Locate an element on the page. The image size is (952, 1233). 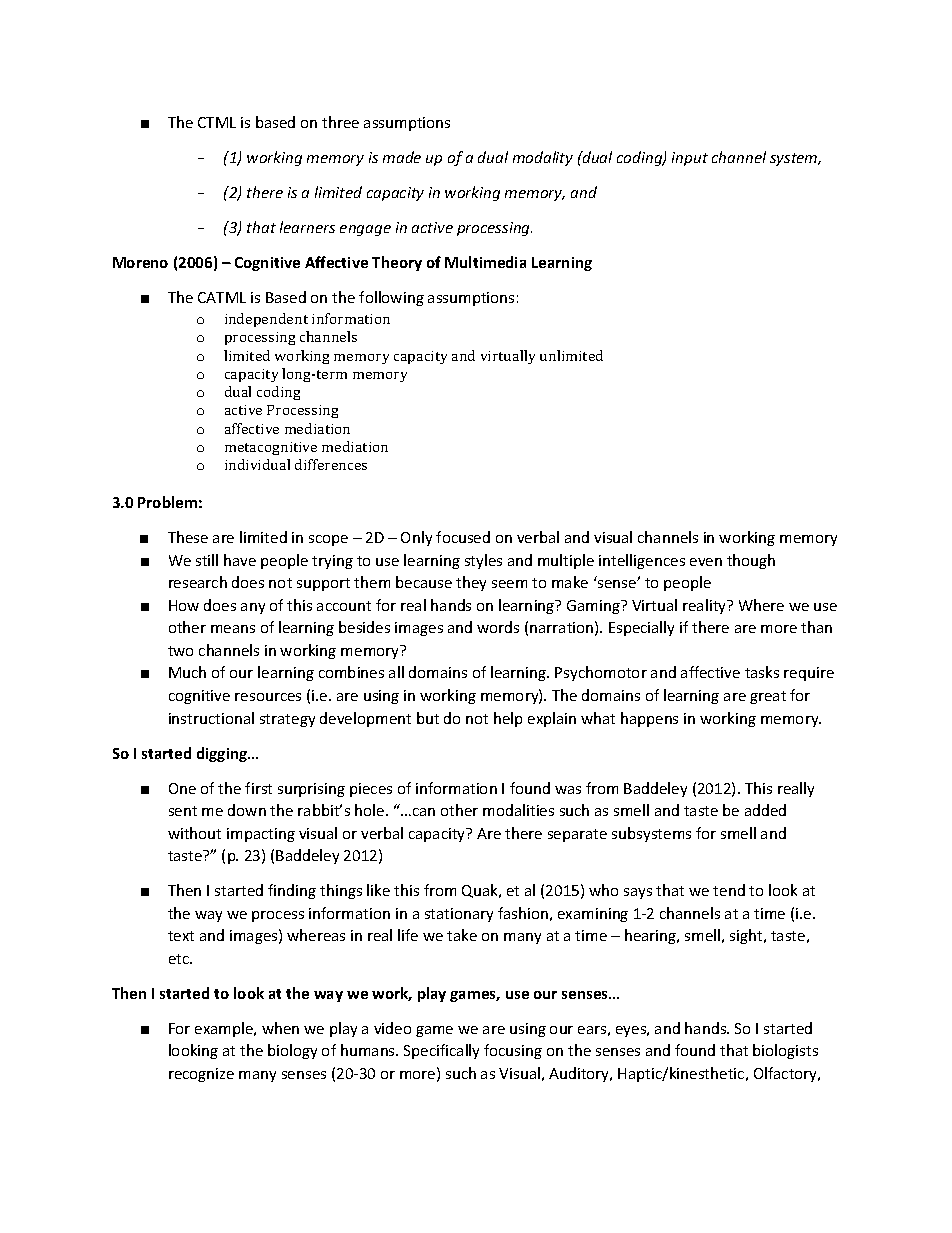
even is located at coordinates (706, 562).
